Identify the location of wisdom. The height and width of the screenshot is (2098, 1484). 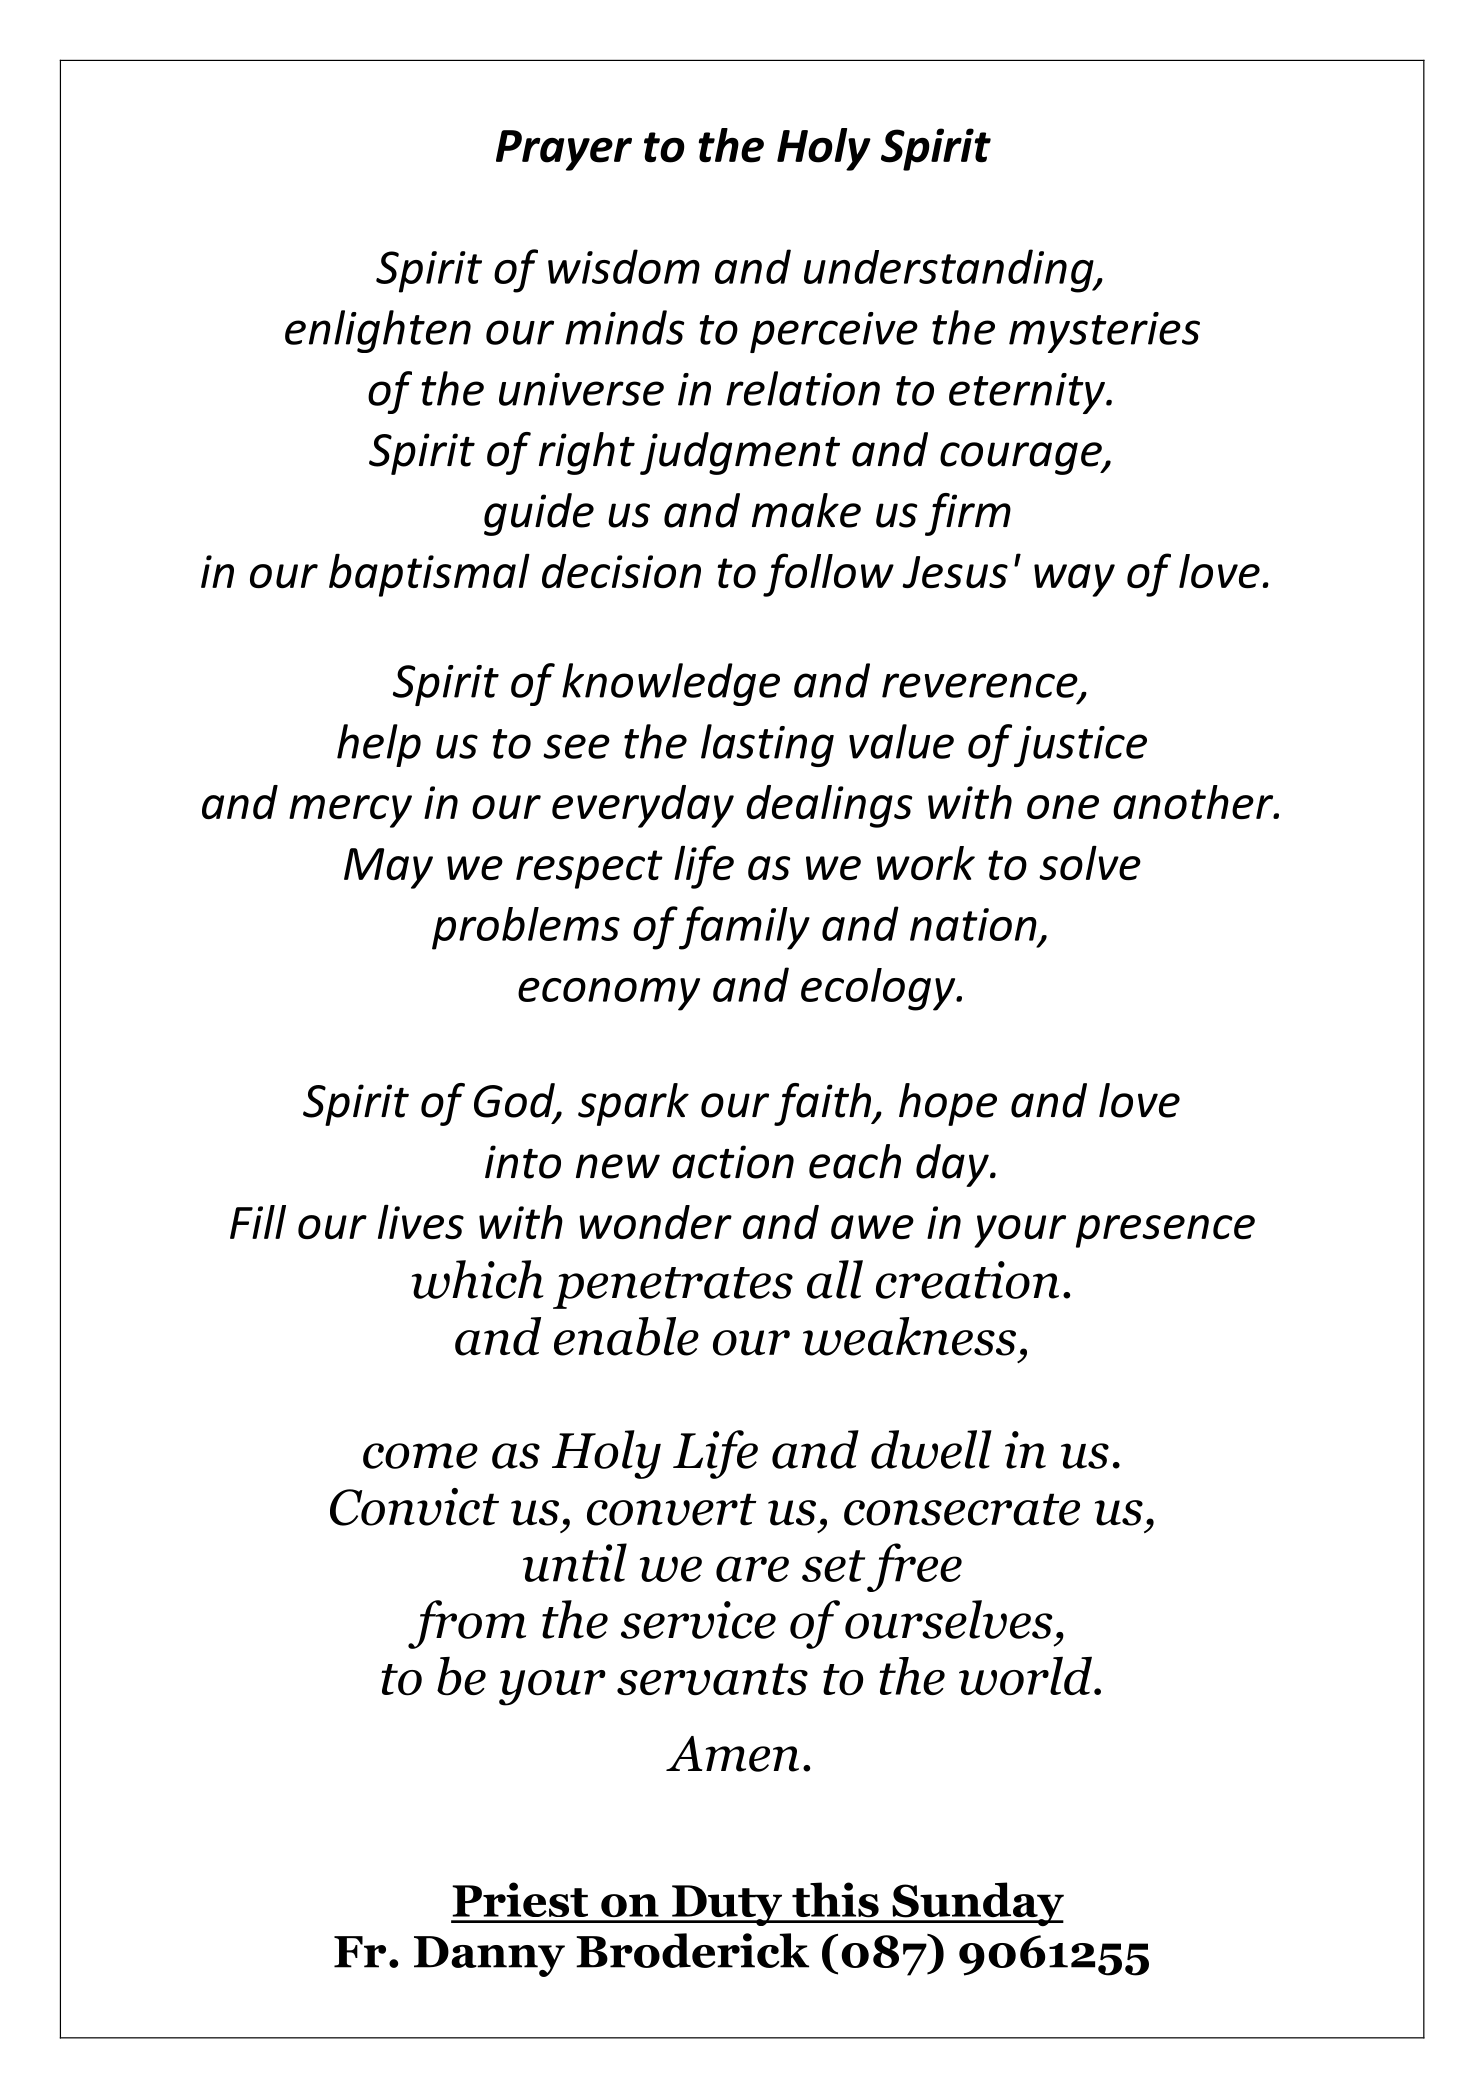
(624, 266).
